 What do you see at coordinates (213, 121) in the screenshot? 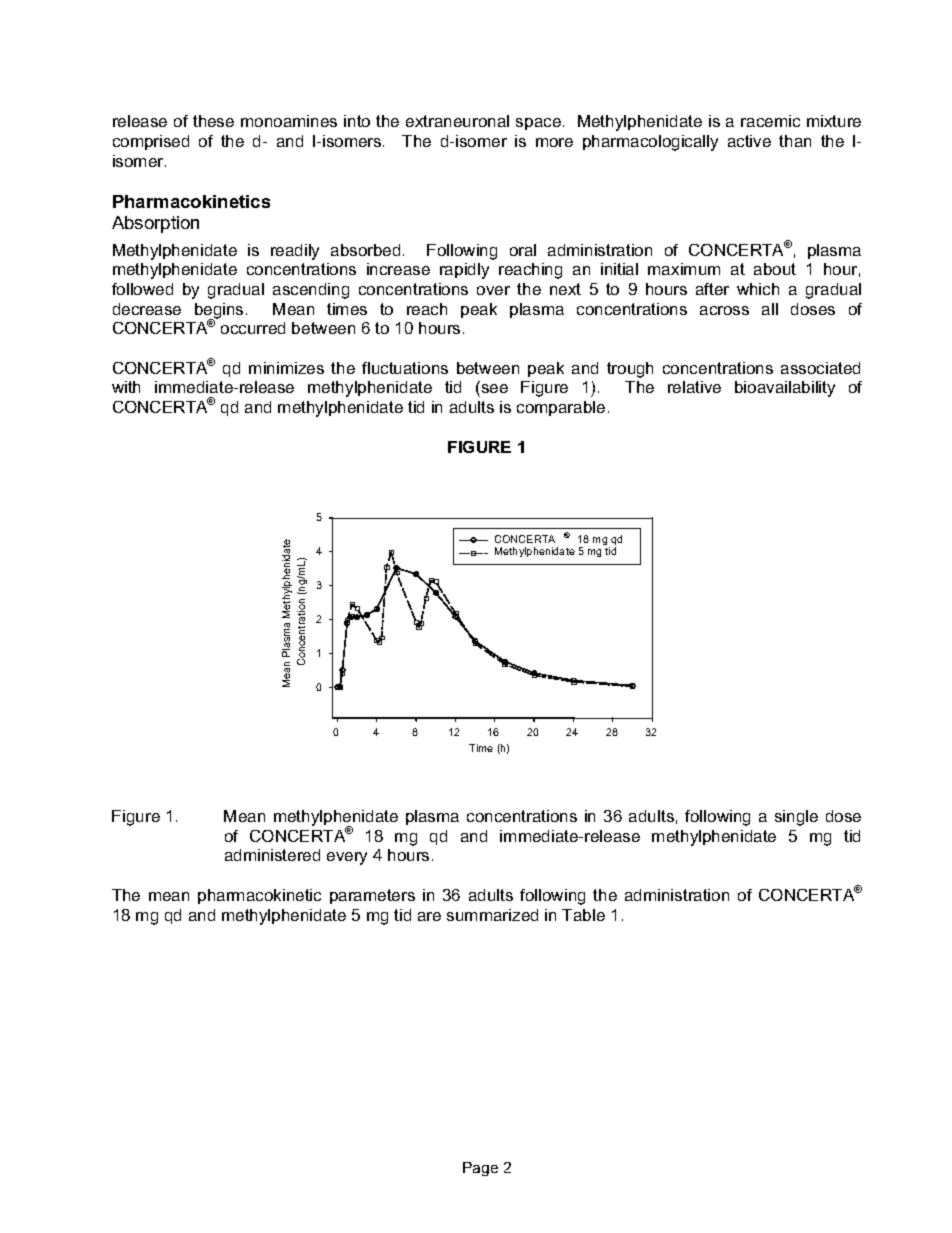
I see `these` at bounding box center [213, 121].
